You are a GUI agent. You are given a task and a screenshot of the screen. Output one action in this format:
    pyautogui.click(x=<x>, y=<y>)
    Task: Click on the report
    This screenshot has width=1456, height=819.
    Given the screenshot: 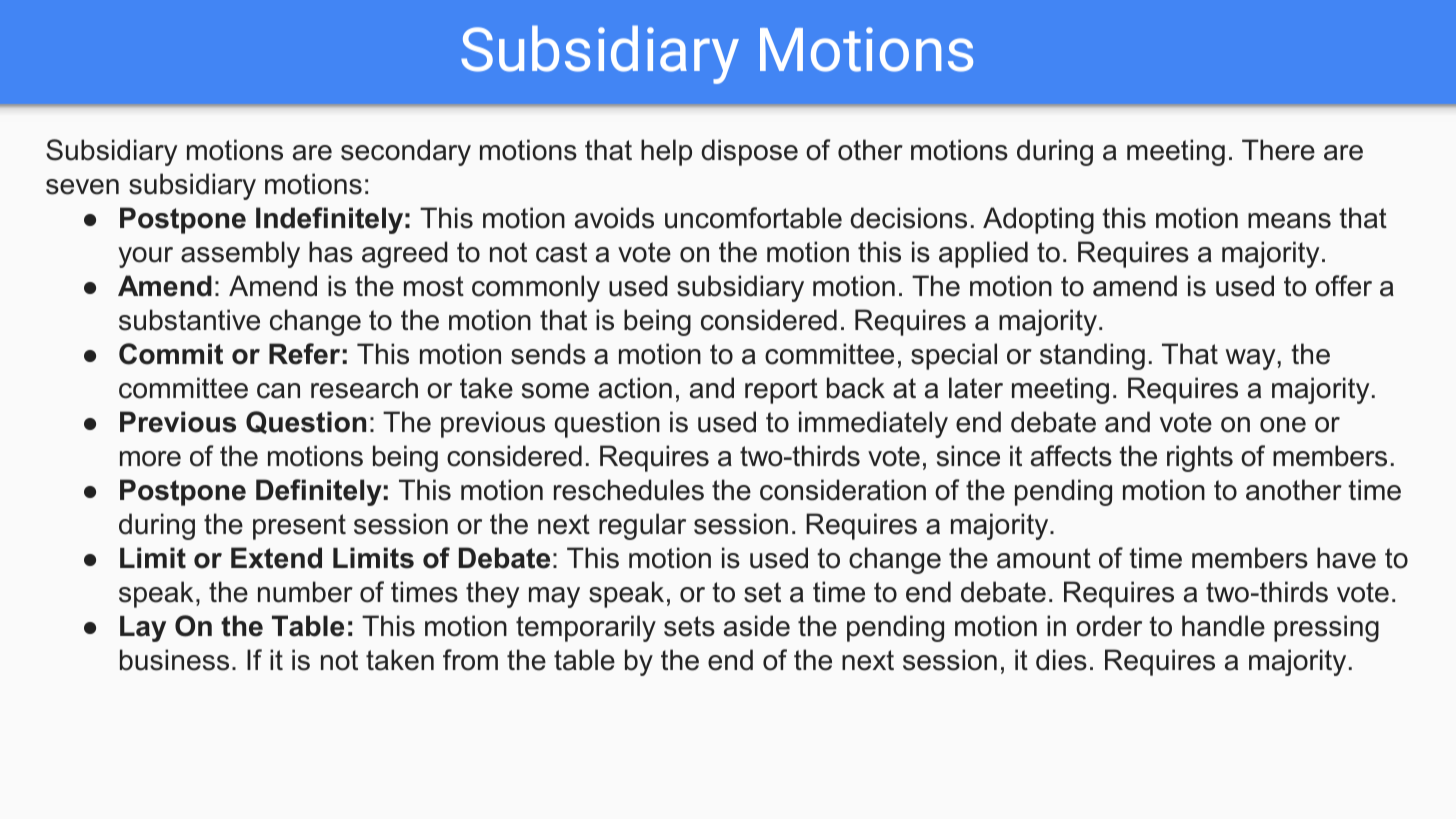 What is the action you would take?
    pyautogui.click(x=781, y=391)
